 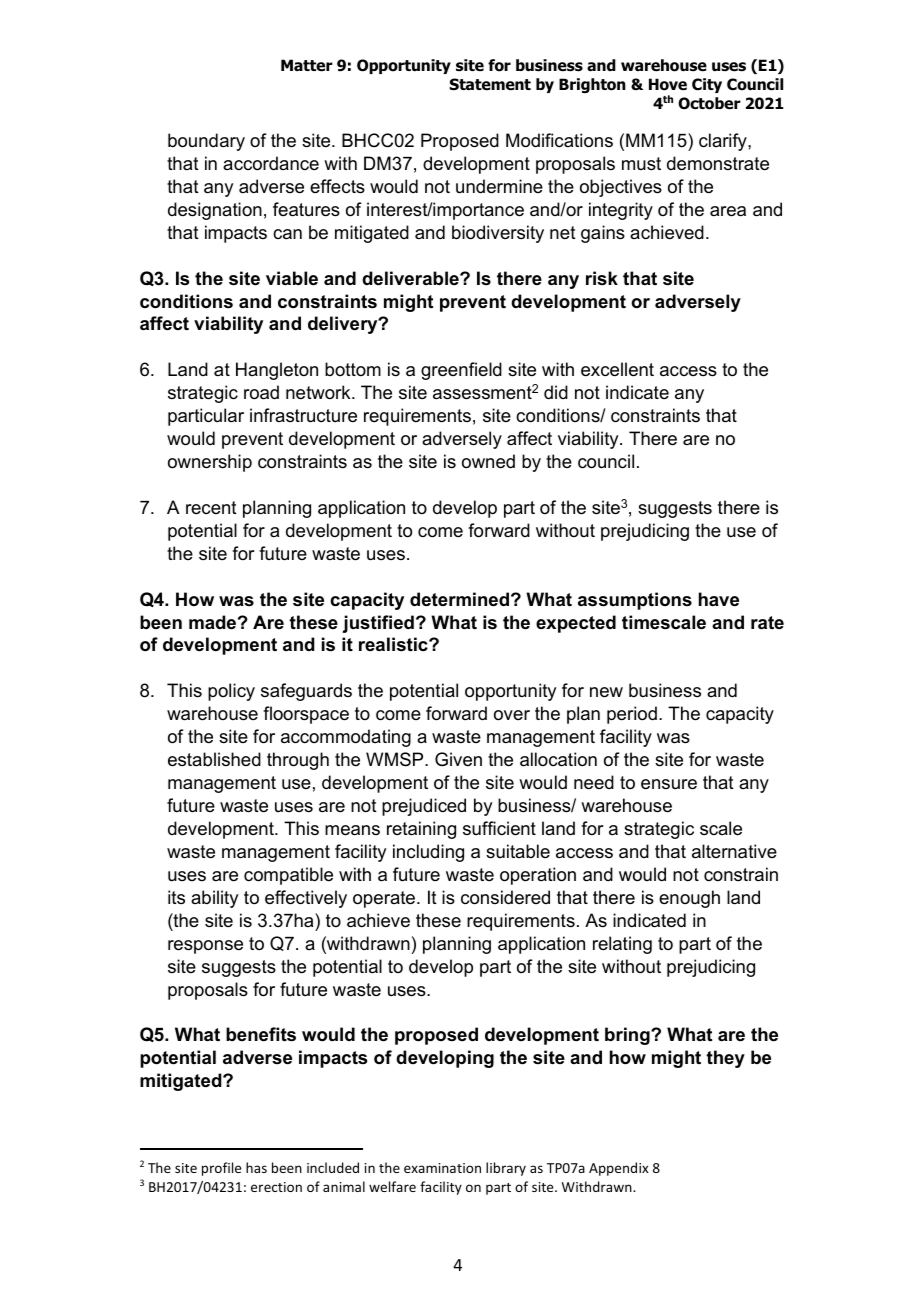 I want to click on Hove, so click(x=668, y=84).
